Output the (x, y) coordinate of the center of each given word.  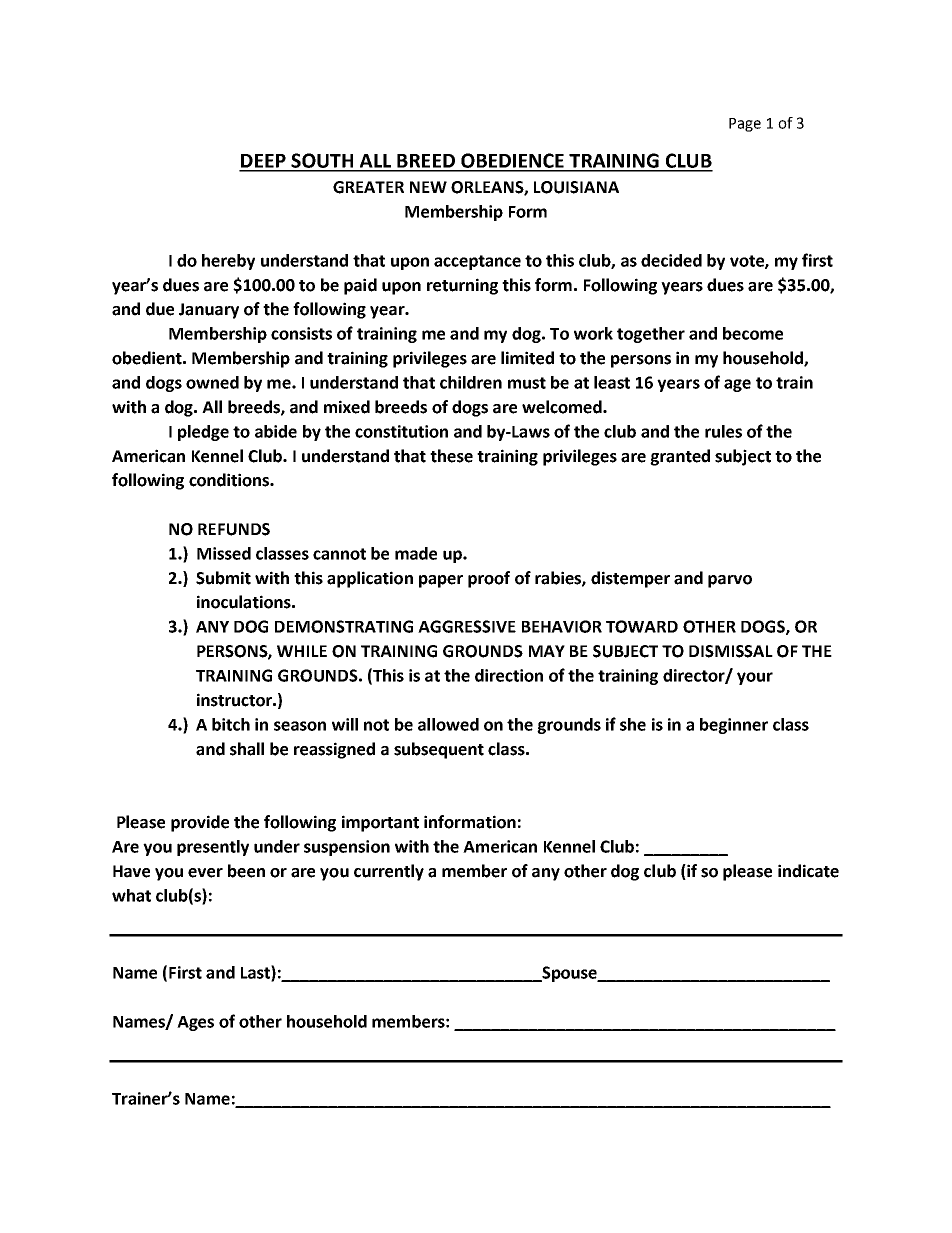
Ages (195, 1023)
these (451, 456)
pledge (203, 433)
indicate (808, 871)
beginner (734, 726)
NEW (428, 187)
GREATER (368, 187)
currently (389, 872)
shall (247, 749)
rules (723, 431)
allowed (448, 724)
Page (745, 125)
